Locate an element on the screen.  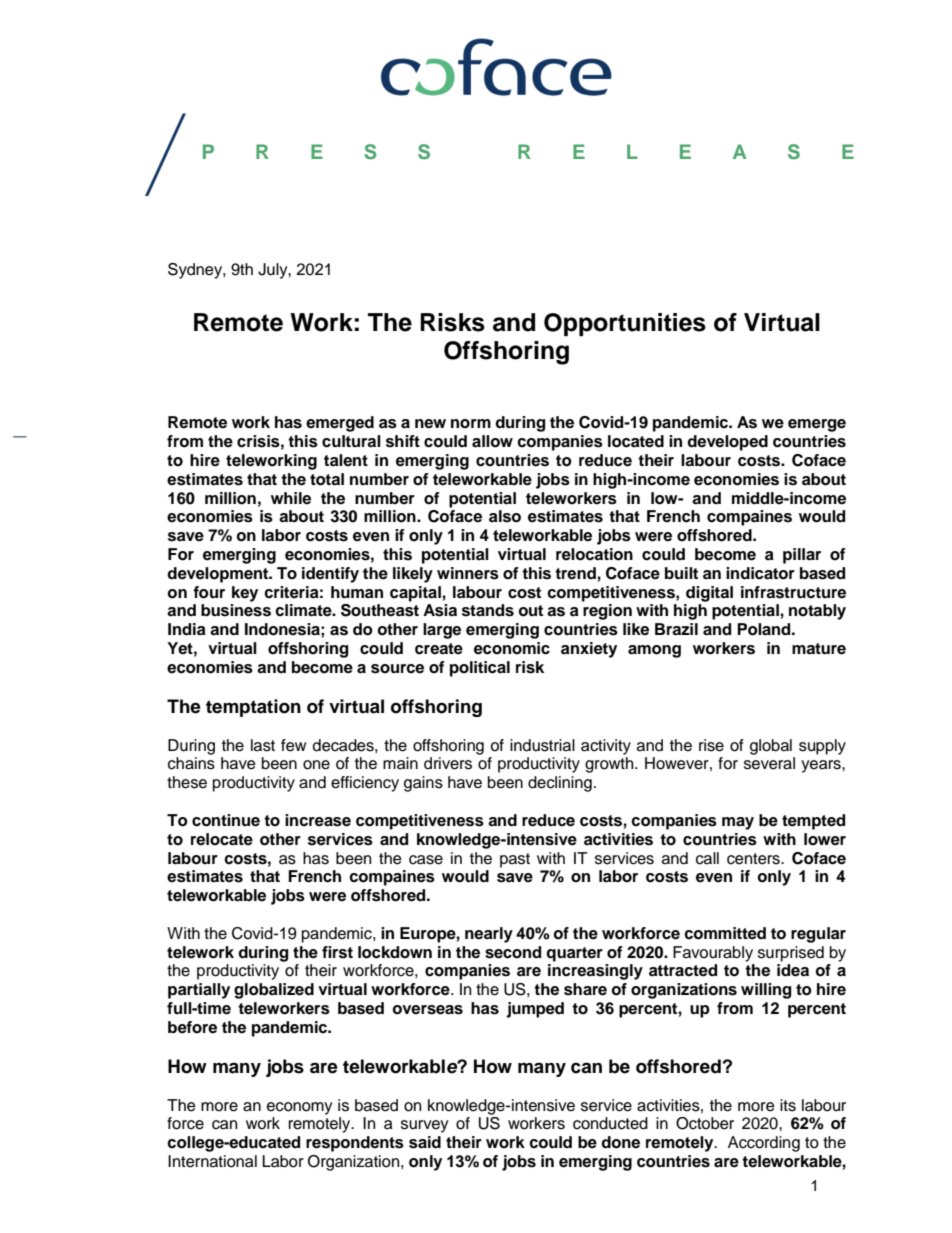
said is located at coordinates (425, 1142).
